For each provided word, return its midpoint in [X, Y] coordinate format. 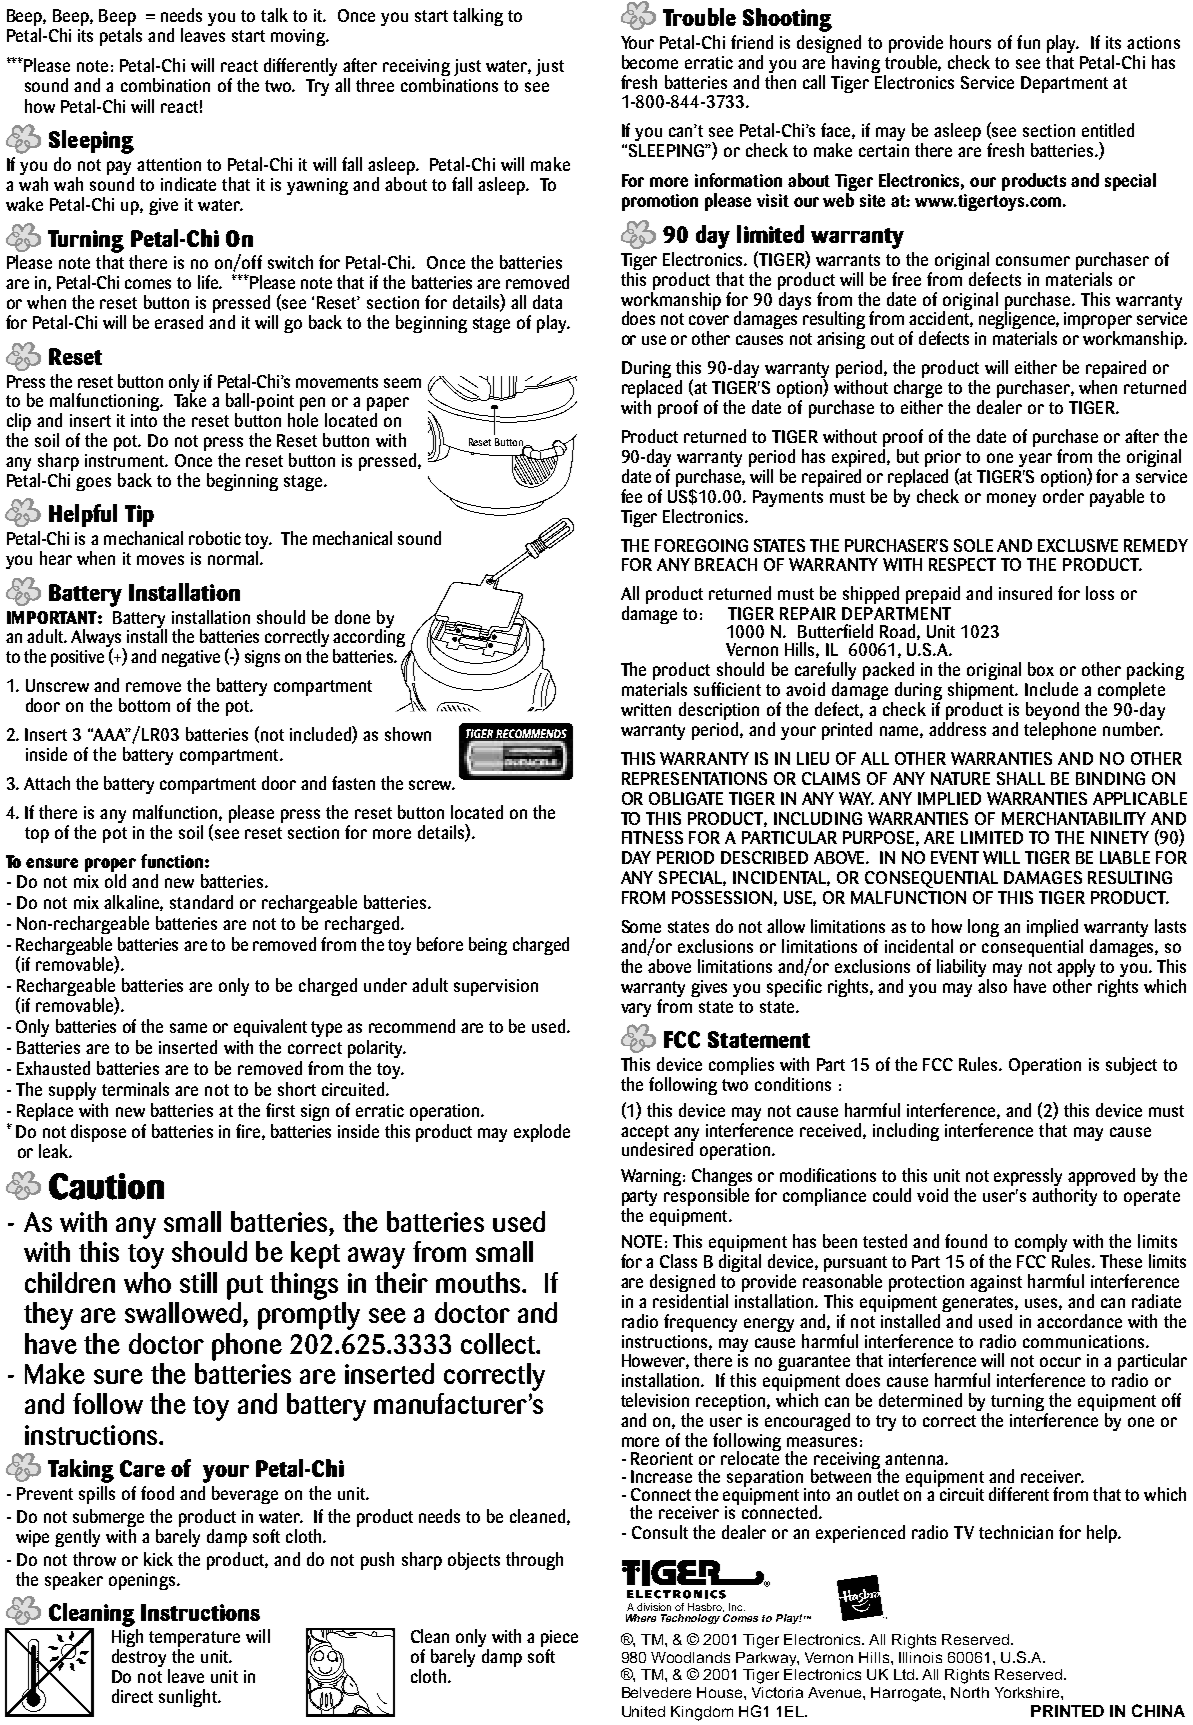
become [650, 62]
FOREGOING [701, 545]
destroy [141, 1659]
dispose [98, 1133]
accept [645, 1134]
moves [160, 560]
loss [1100, 593]
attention [169, 164]
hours [970, 42]
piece [559, 1640]
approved [1101, 1177]
